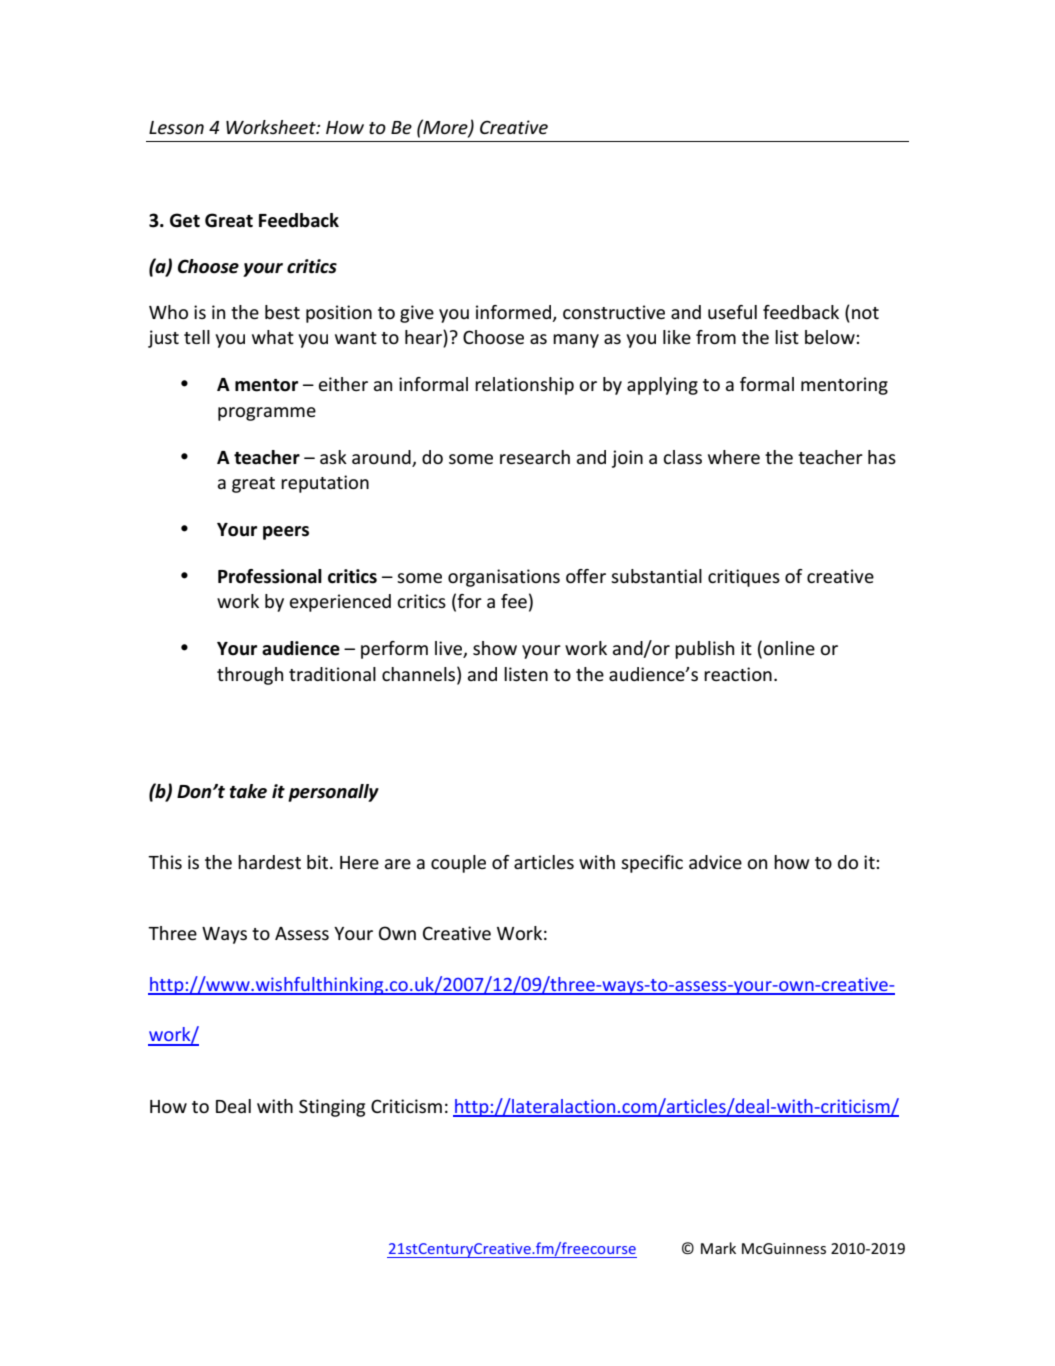  Describe the element at coordinates (652, 864) in the screenshot. I see `specific` at that location.
